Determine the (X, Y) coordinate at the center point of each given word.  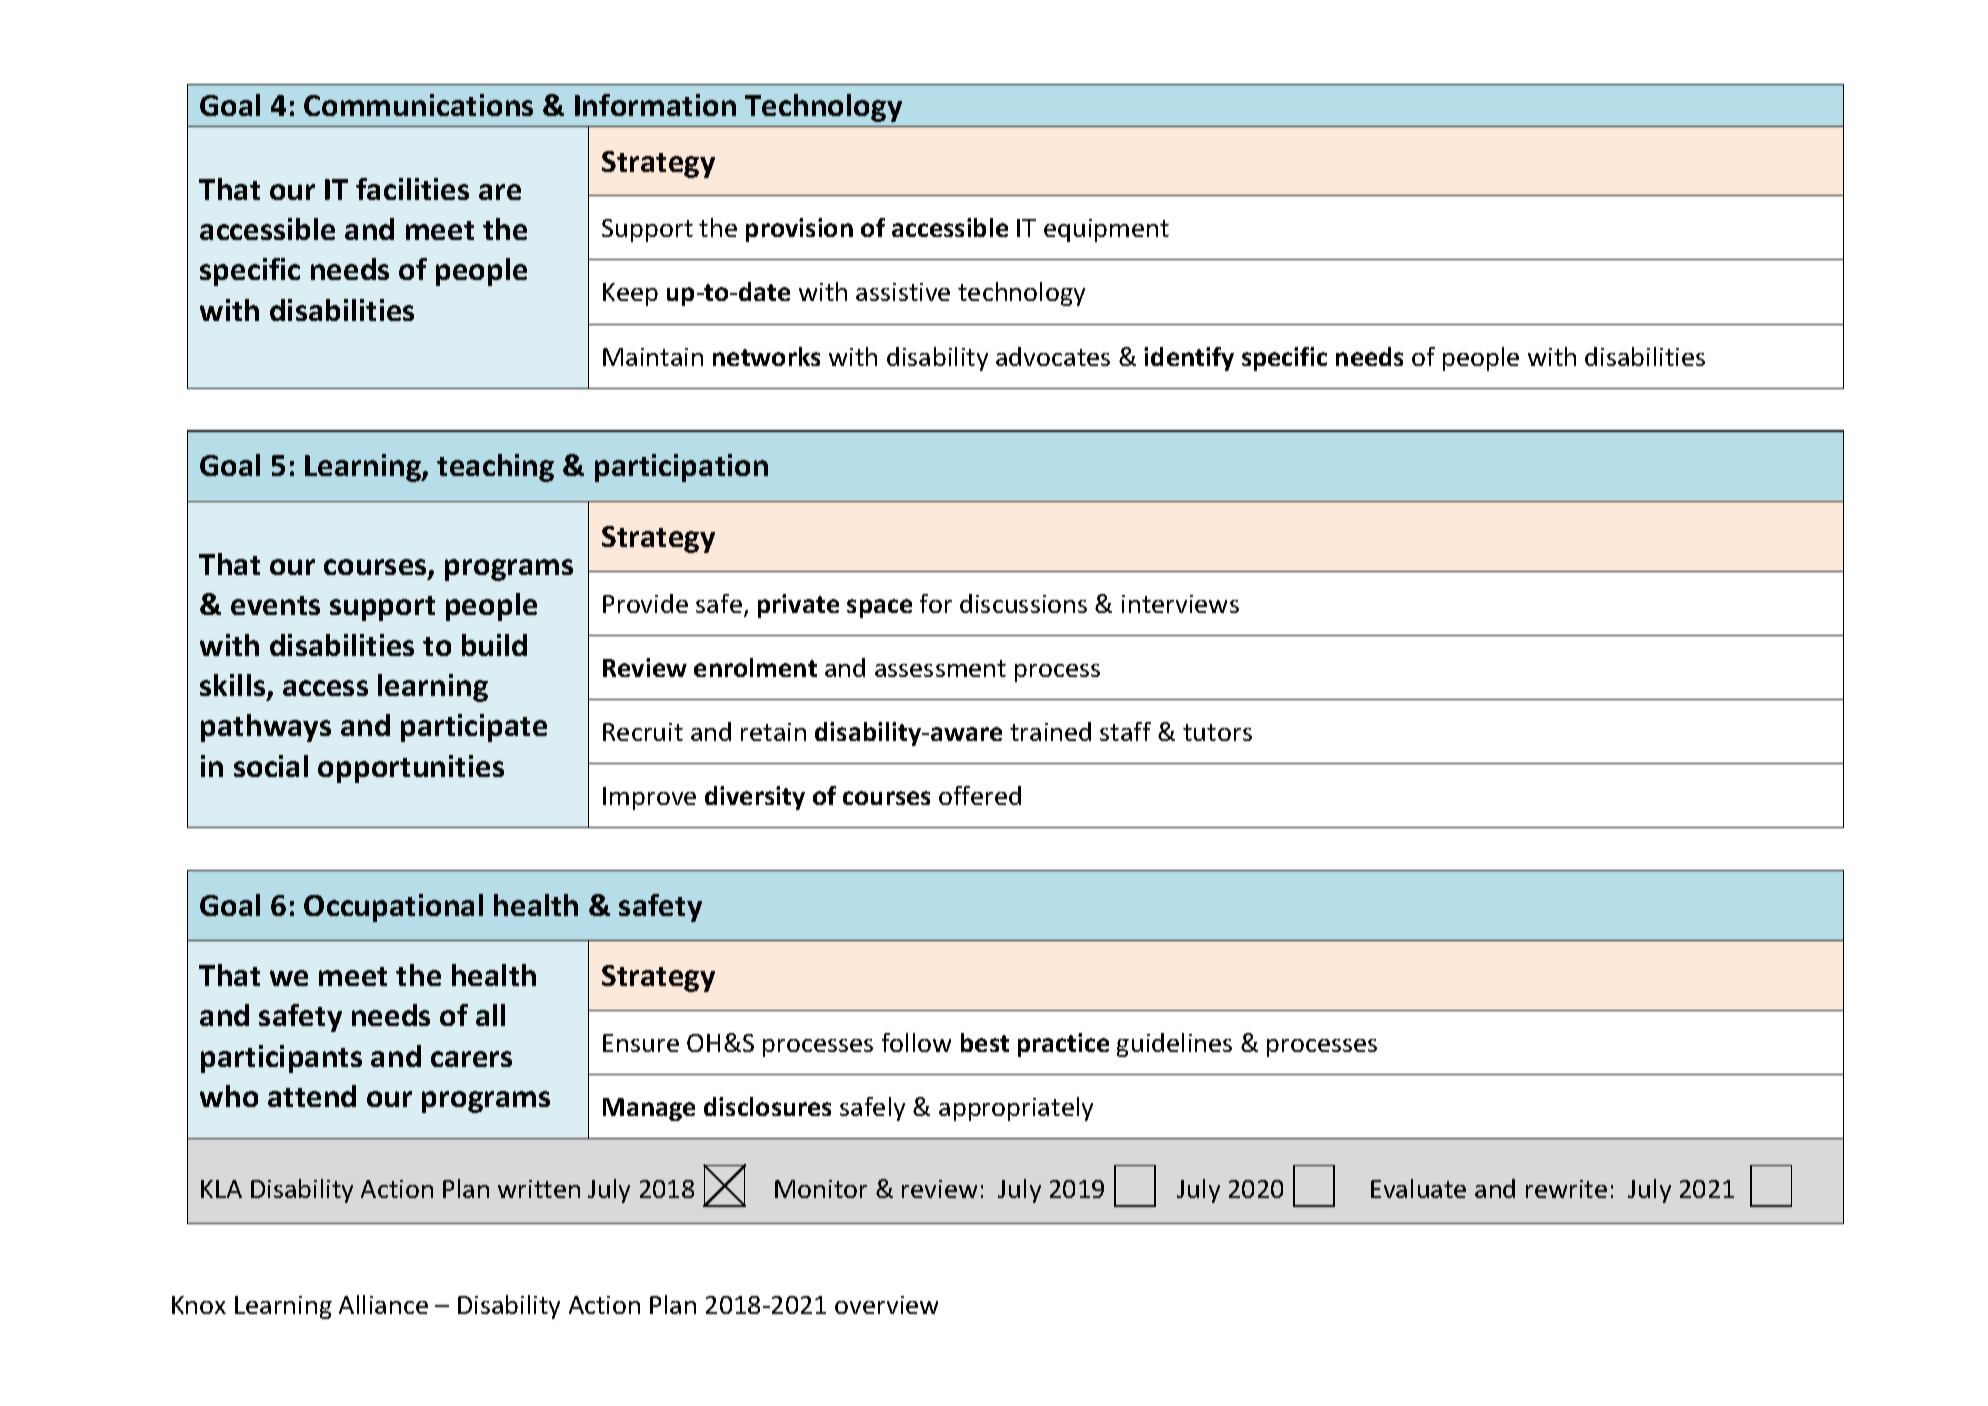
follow (916, 1042)
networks (766, 356)
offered (980, 795)
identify (1189, 359)
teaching (495, 468)
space (879, 608)
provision (799, 230)
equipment (1106, 230)
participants (281, 1059)
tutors (1217, 732)
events (275, 605)
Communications (418, 105)
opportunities (411, 769)
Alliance (383, 1304)
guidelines (1174, 1045)
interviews (1180, 604)
